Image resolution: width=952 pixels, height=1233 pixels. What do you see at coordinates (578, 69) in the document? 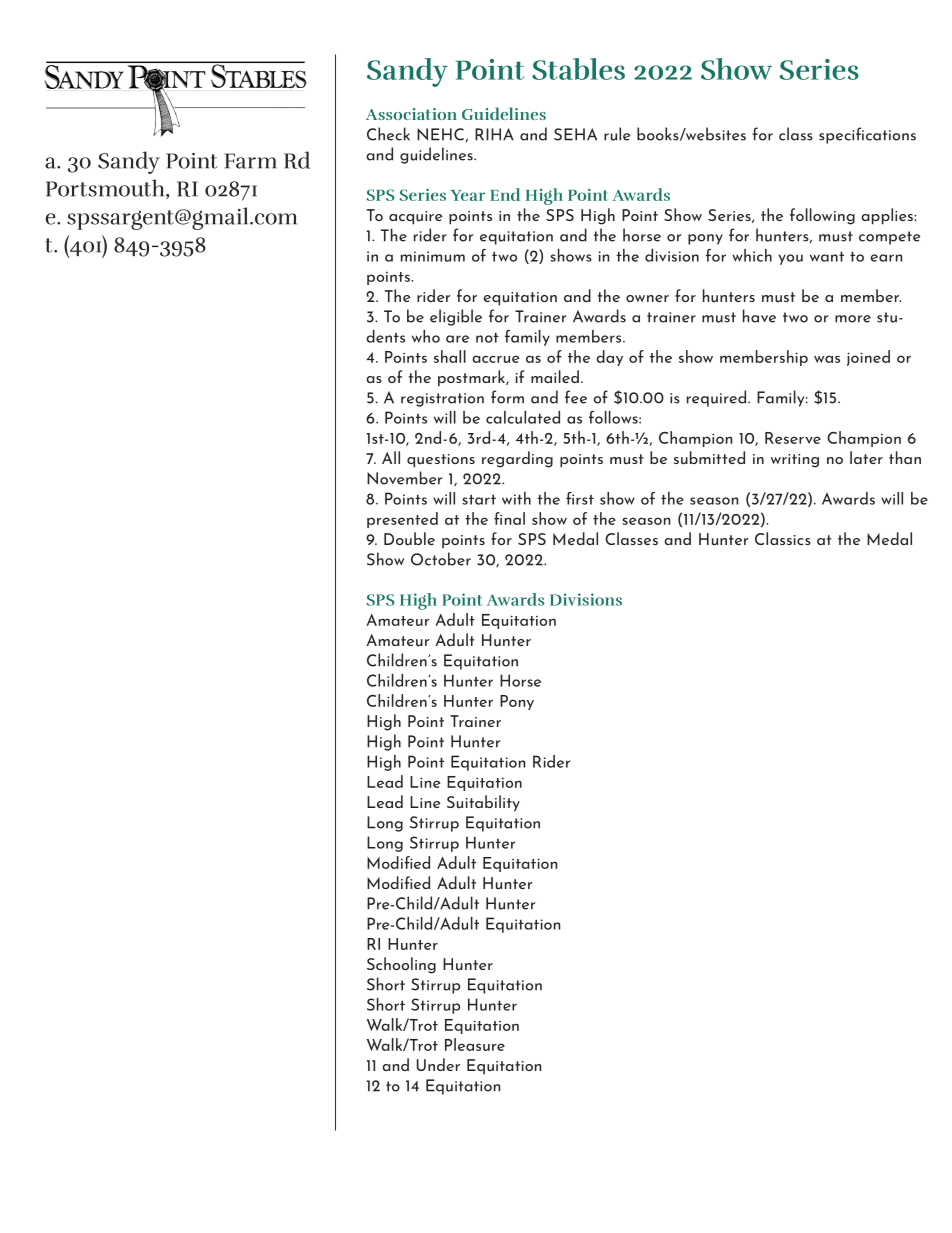
I see `Stables` at bounding box center [578, 69].
